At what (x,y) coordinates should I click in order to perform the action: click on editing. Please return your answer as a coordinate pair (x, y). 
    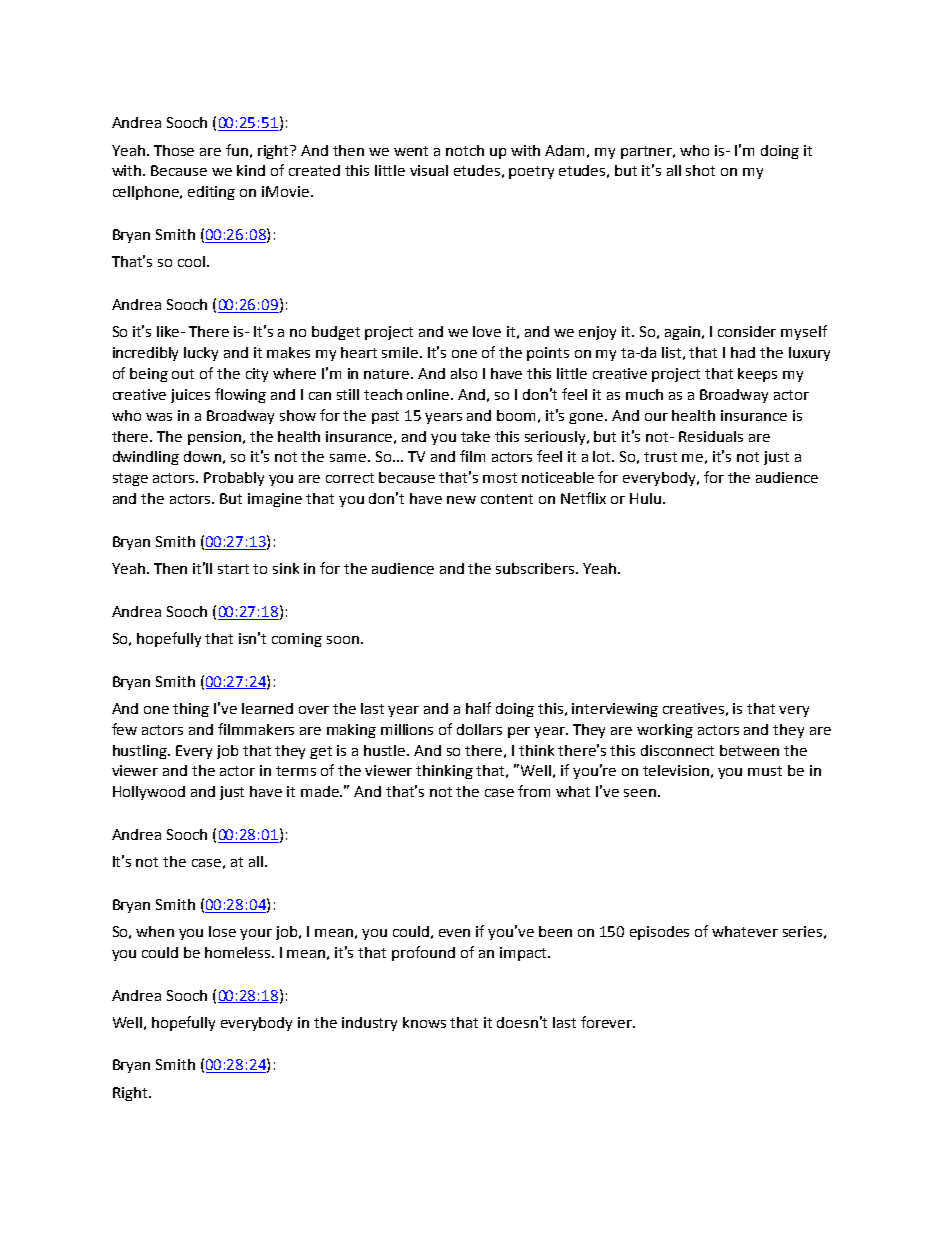
    Looking at the image, I should click on (211, 193).
